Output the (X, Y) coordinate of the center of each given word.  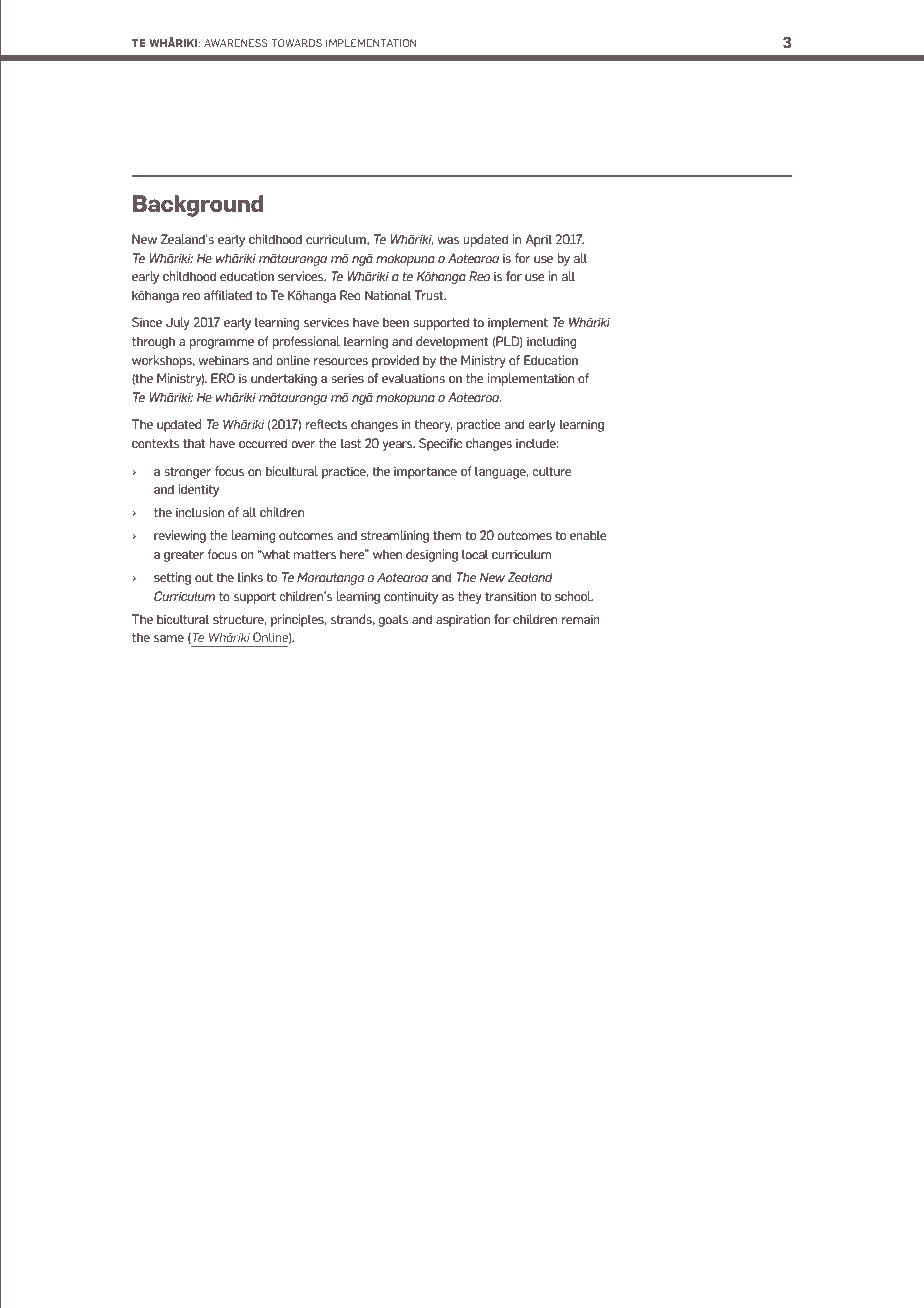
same (169, 638)
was (448, 240)
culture (552, 471)
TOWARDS (296, 43)
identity (199, 490)
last (351, 443)
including (552, 342)
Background (198, 206)
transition (511, 596)
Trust (430, 295)
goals (393, 620)
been (396, 322)
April (538, 240)
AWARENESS (236, 43)
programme (222, 344)
